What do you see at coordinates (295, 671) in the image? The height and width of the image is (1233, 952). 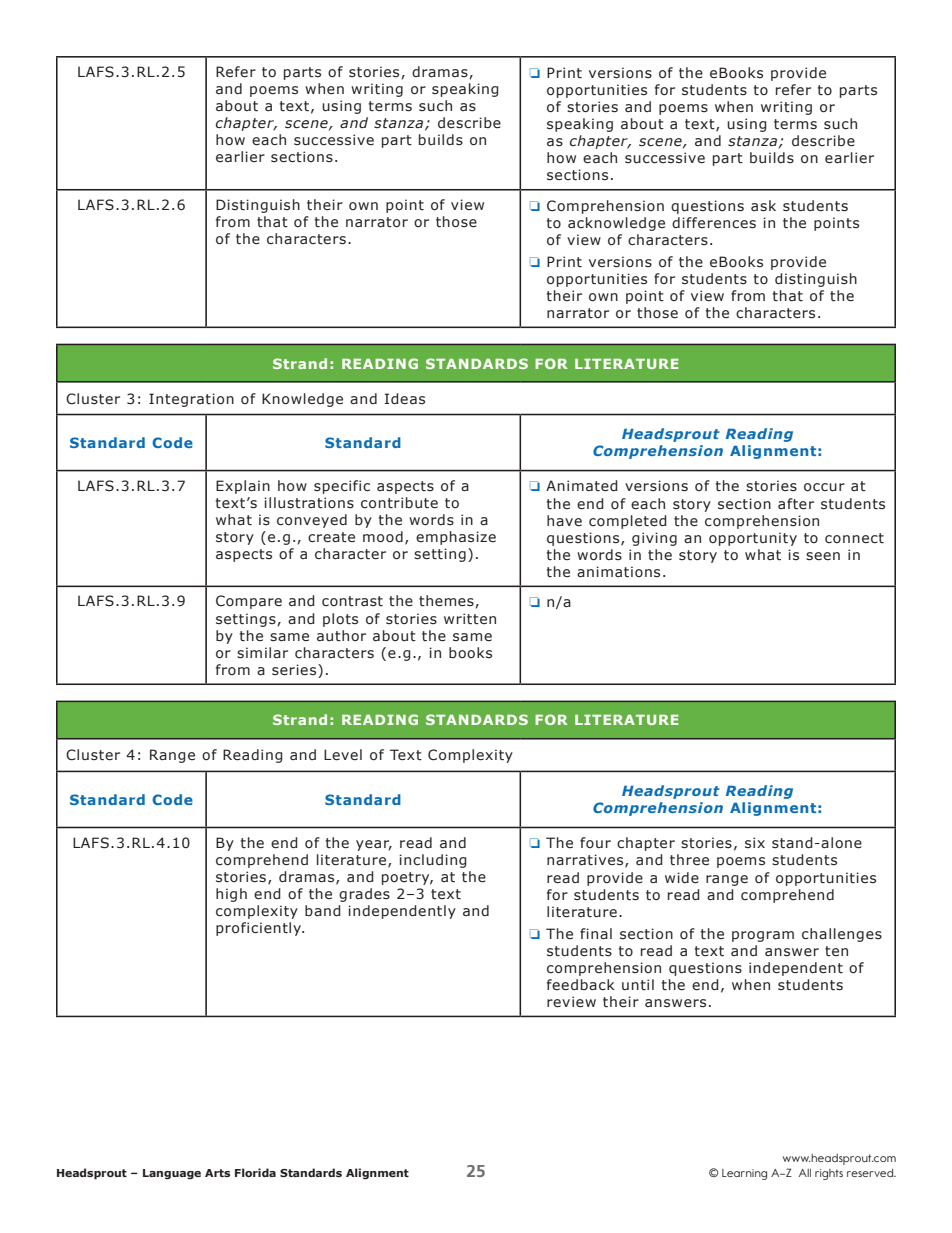 I see `series` at bounding box center [295, 671].
